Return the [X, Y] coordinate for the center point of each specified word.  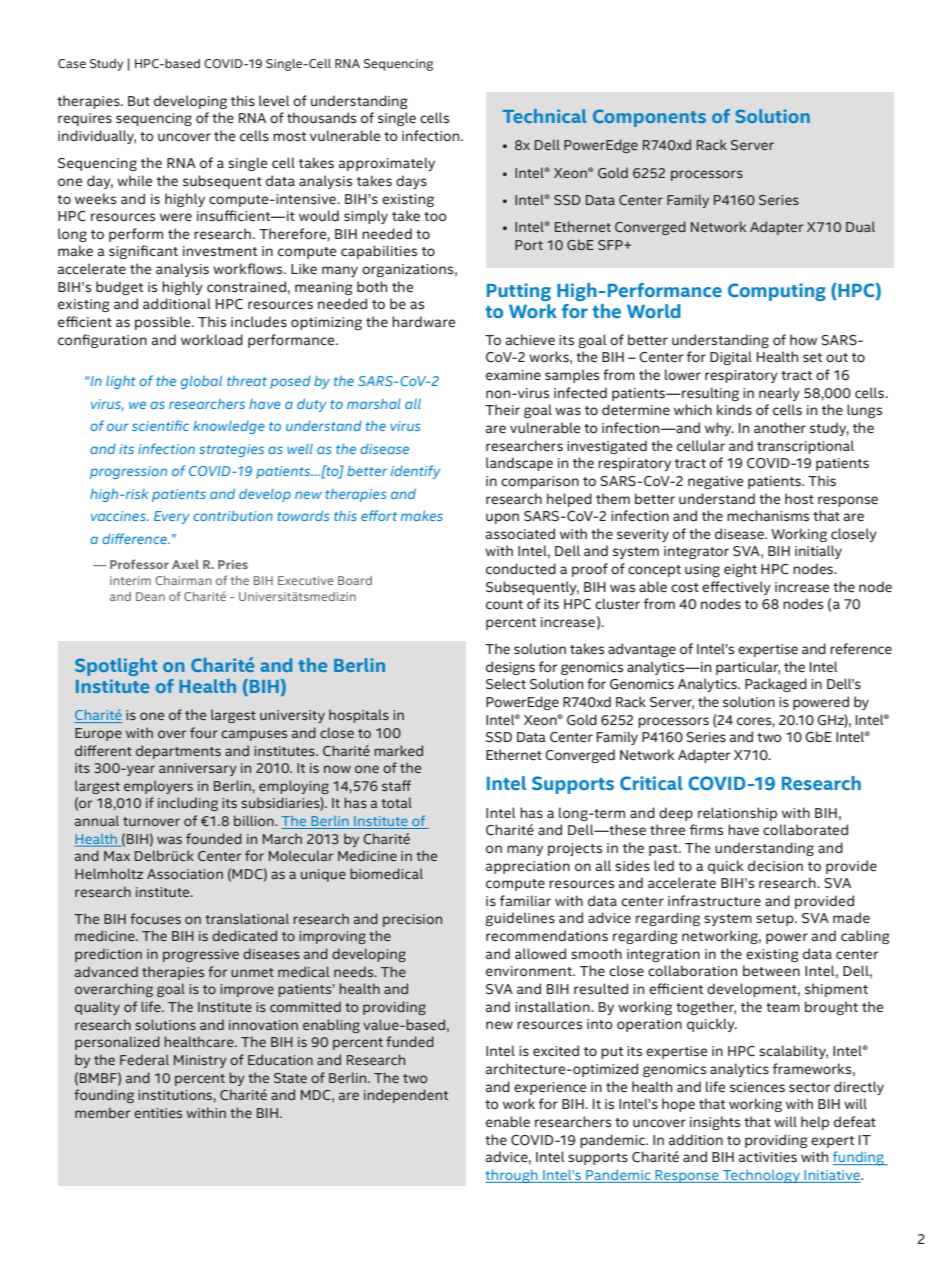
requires [85, 119]
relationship [737, 814]
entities [158, 1113]
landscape [519, 464]
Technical [544, 116]
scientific [160, 425]
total [396, 802]
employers [158, 787]
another [780, 427]
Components [649, 118]
